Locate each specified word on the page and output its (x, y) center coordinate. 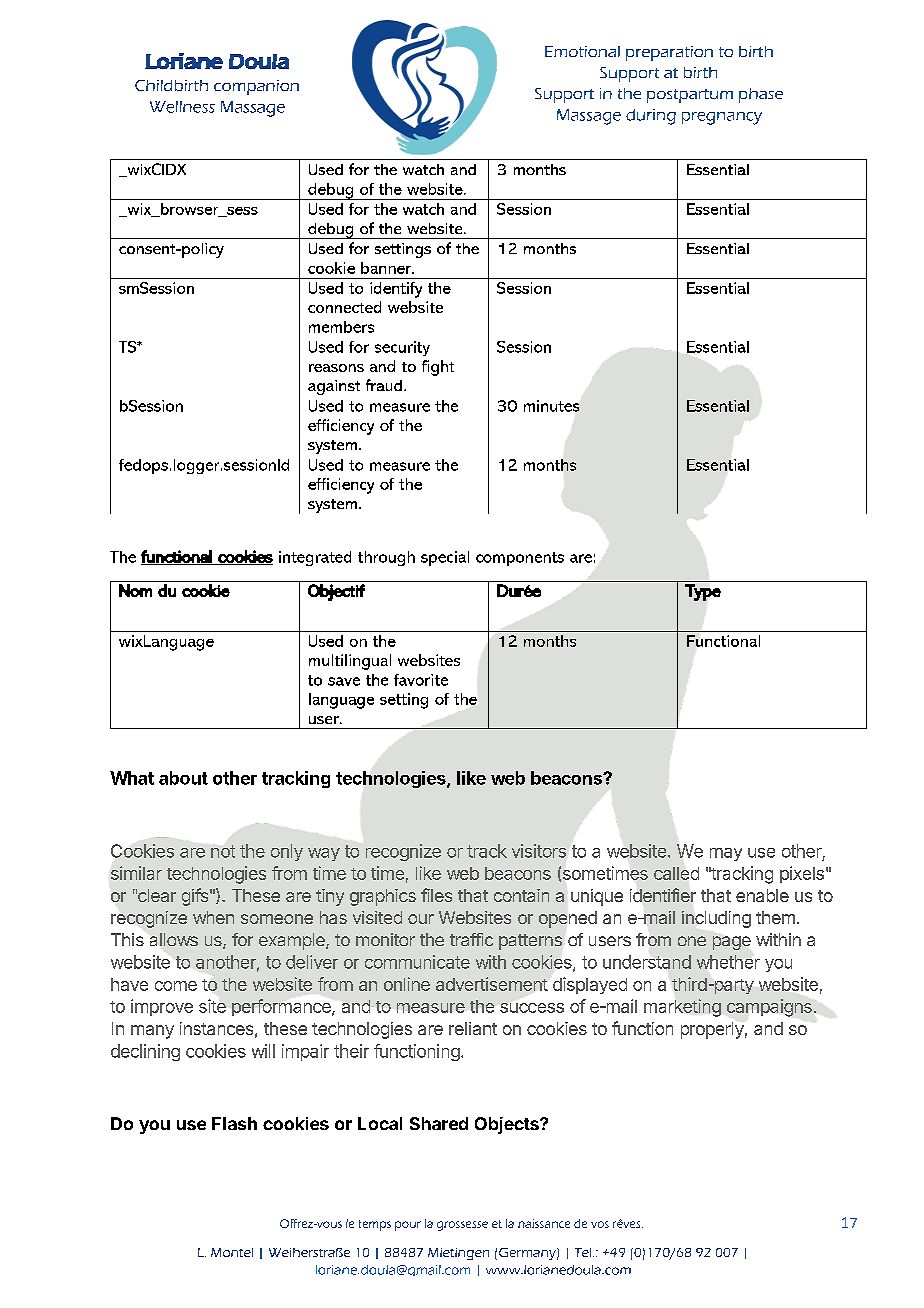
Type (703, 592)
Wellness (182, 107)
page (732, 943)
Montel (232, 1252)
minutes (551, 406)
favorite (421, 680)
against (334, 387)
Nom (135, 590)
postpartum (690, 96)
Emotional (582, 51)
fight (438, 368)
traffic (471, 939)
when (213, 917)
